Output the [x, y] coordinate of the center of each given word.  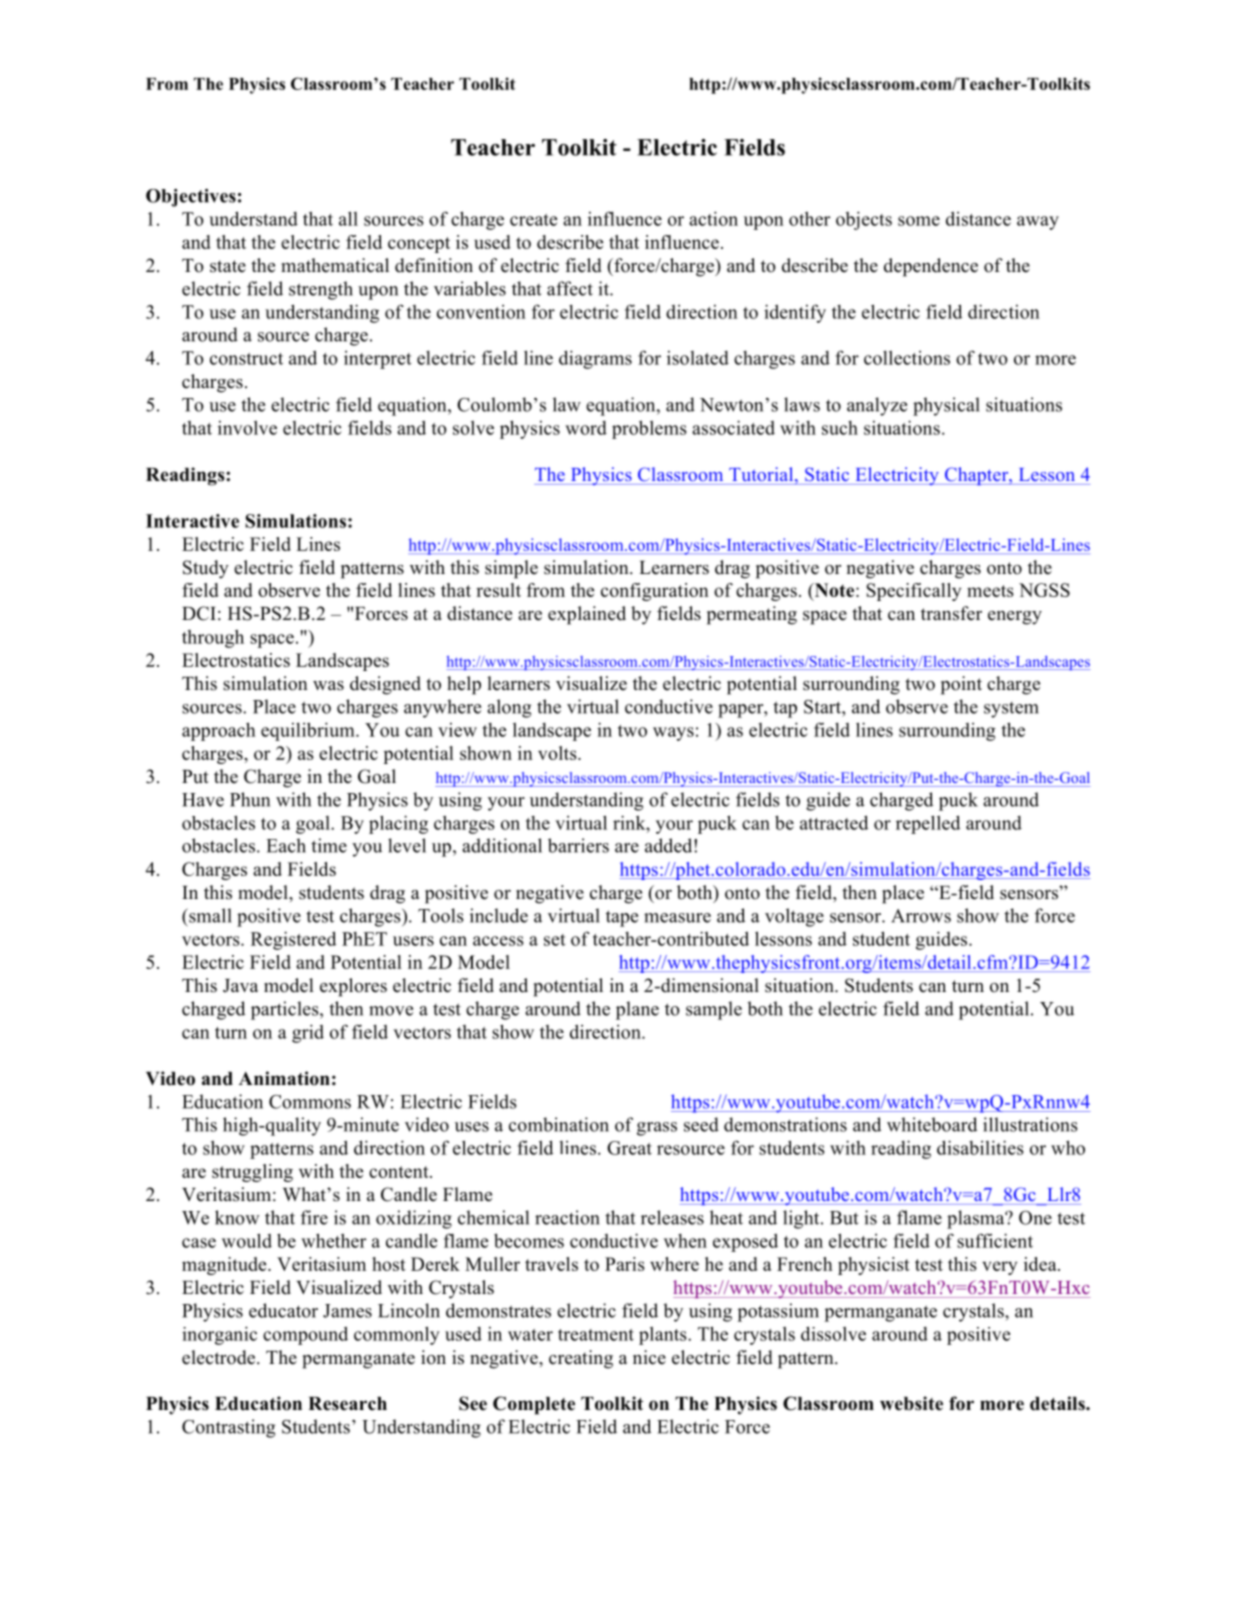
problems [649, 429]
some [919, 221]
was [328, 686]
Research [347, 1404]
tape [622, 918]
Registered [293, 940]
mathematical [335, 265]
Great [629, 1148]
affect [570, 288]
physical [946, 406]
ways [673, 734]
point [961, 685]
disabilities [980, 1147]
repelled [928, 824]
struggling [252, 1173]
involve [247, 428]
